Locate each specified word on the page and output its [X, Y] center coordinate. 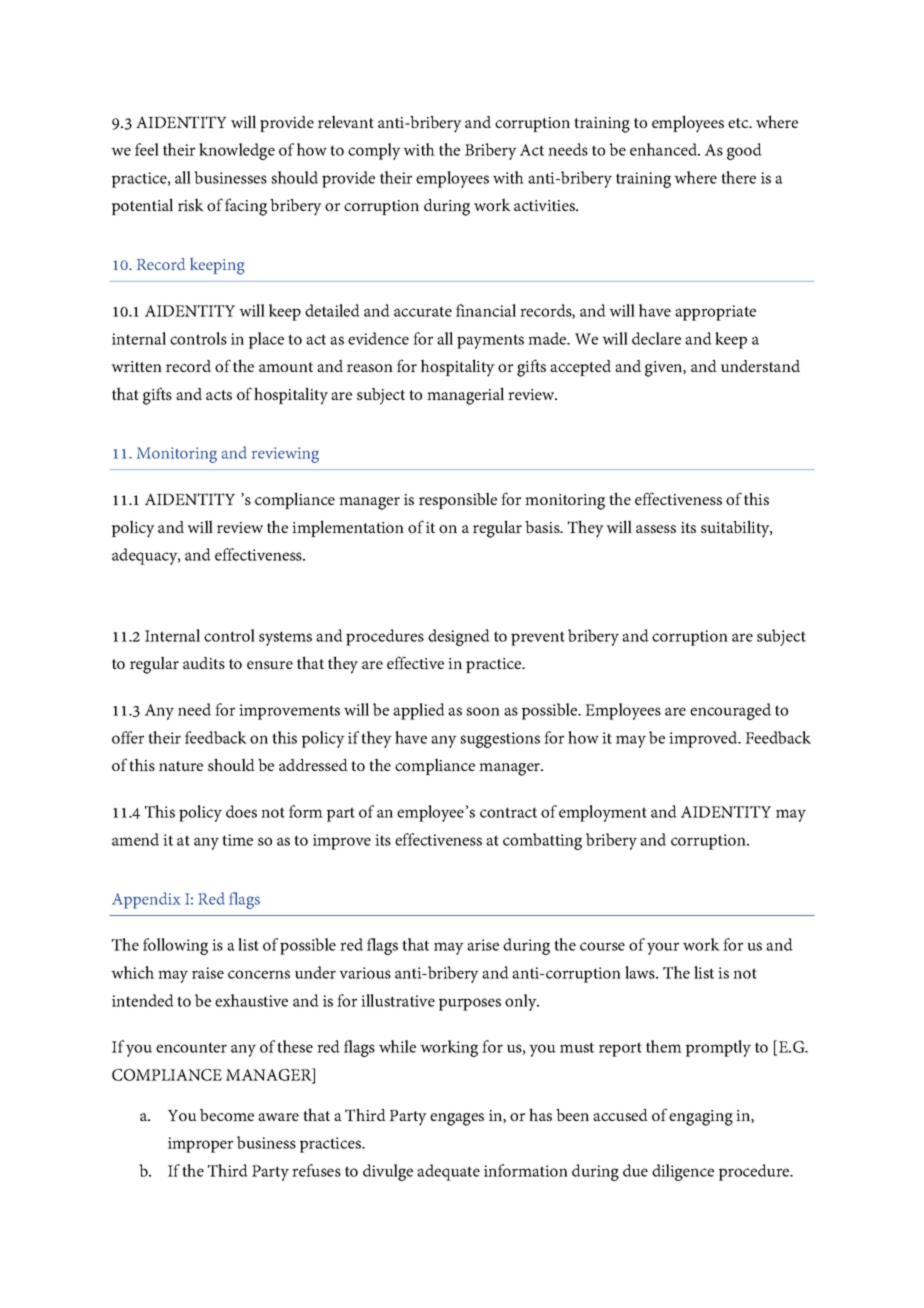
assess [656, 529]
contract [508, 812]
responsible [458, 500]
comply [374, 151]
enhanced [664, 149]
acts [219, 395]
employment [603, 813]
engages [457, 1119]
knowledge [237, 151]
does [241, 811]
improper [200, 1145]
